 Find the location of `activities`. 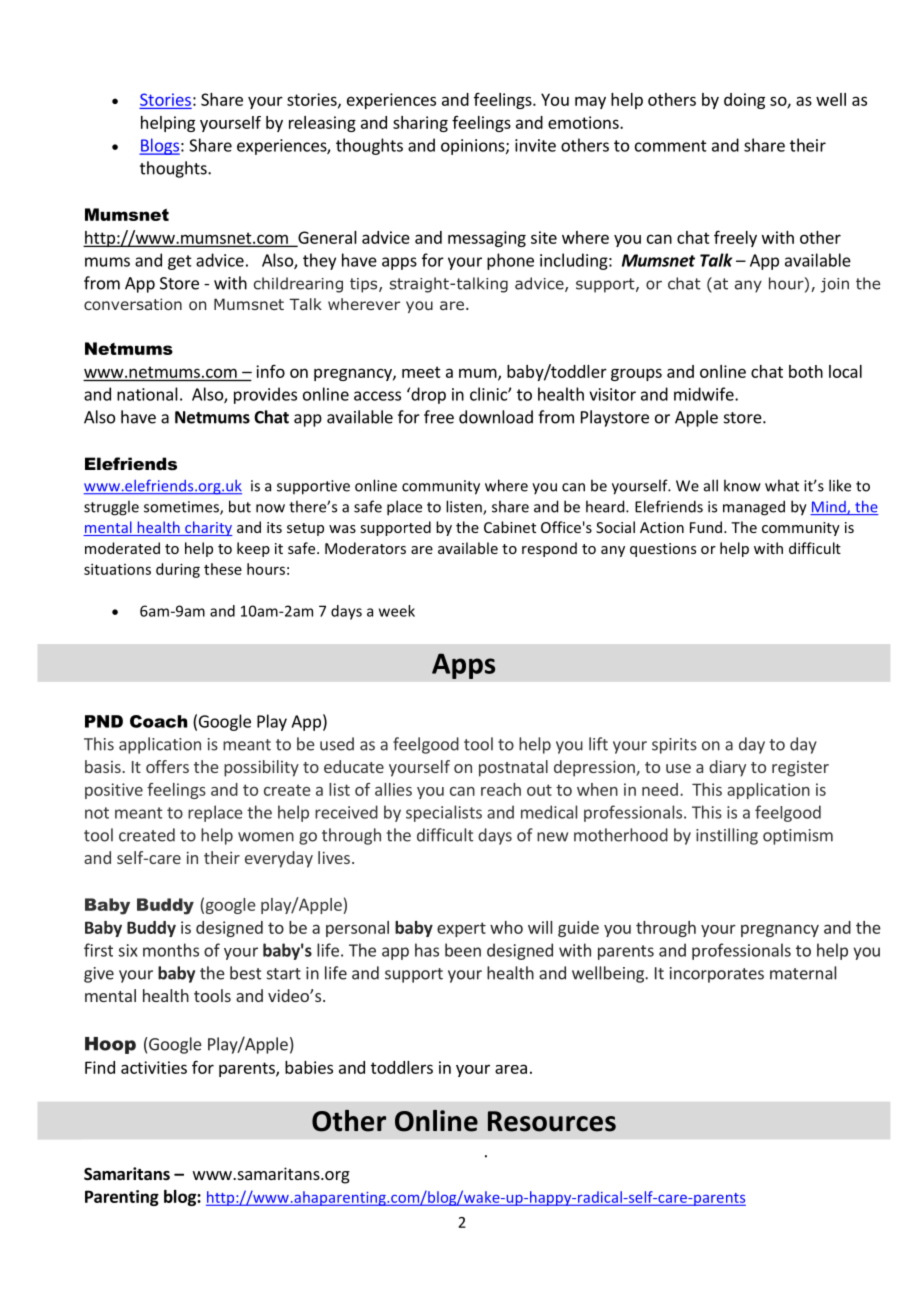

activities is located at coordinates (154, 1067).
